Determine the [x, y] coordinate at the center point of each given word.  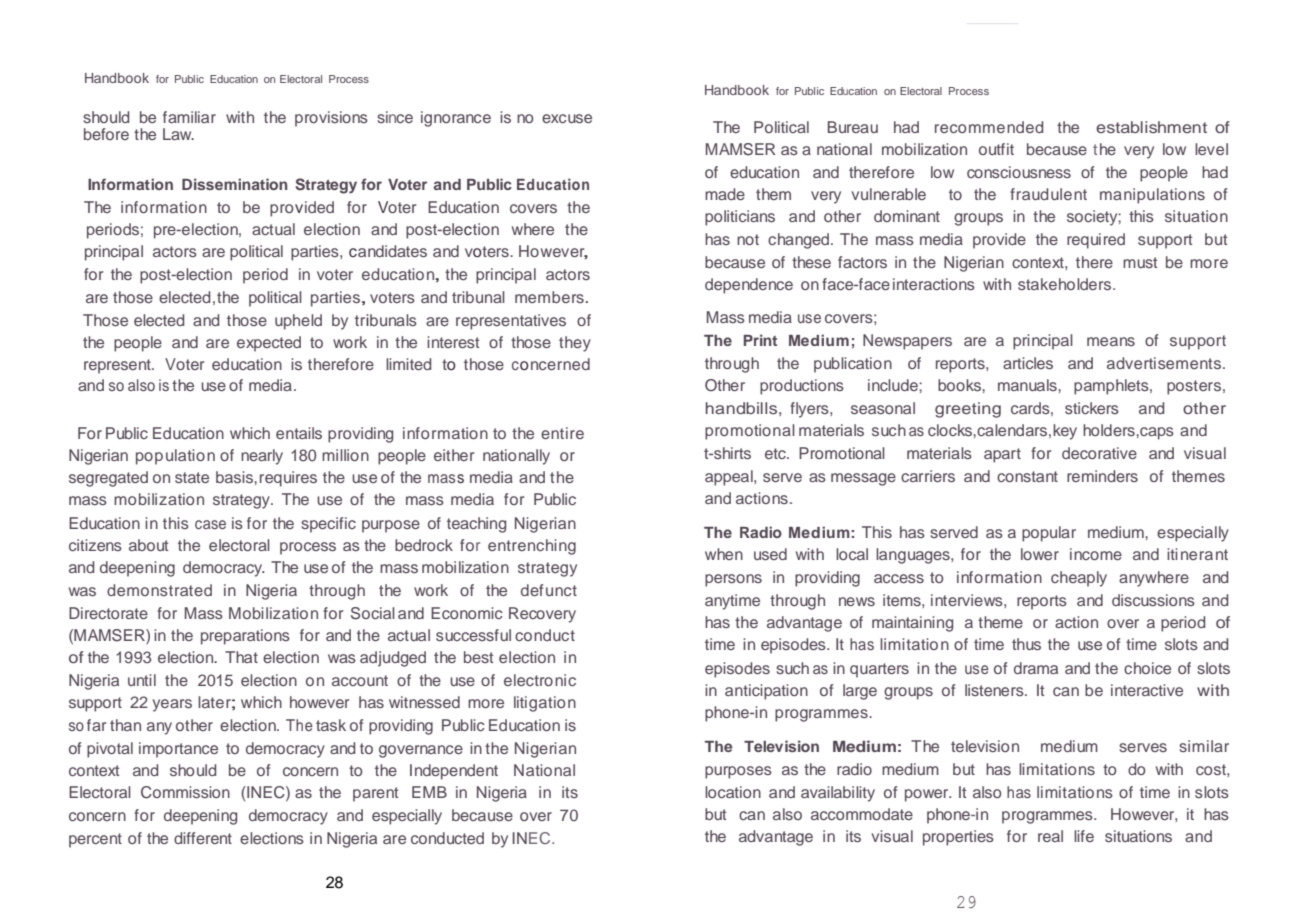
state [192, 477]
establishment [1151, 127]
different [203, 838]
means [1111, 341]
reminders [1102, 476]
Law [178, 134]
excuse [567, 118]
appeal [730, 478]
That [241, 657]
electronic [540, 680]
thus [1026, 644]
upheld [298, 322]
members [549, 297]
